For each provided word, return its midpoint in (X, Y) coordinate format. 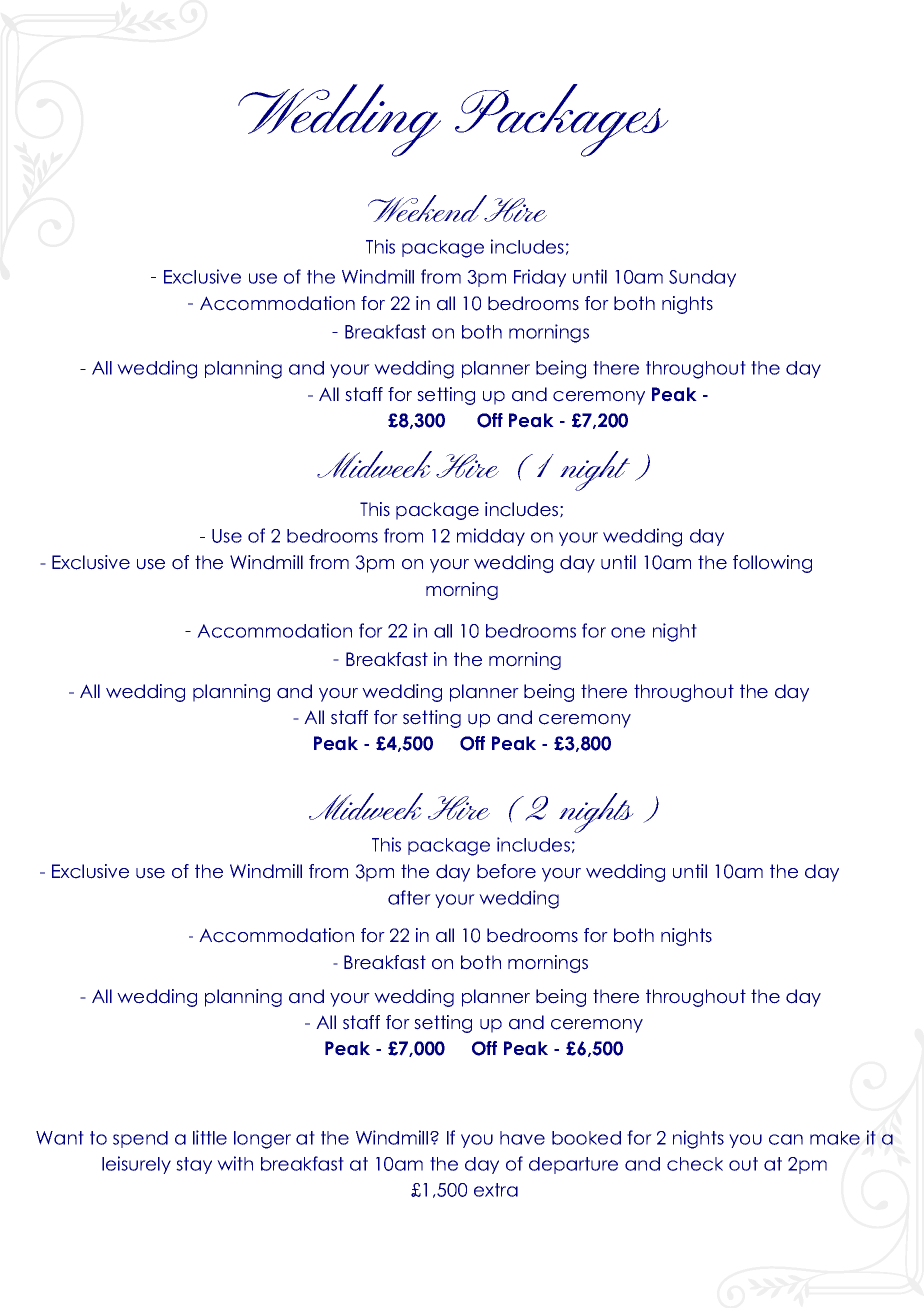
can (786, 1139)
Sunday (702, 278)
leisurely (136, 1165)
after (409, 897)
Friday (540, 278)
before (506, 871)
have (522, 1138)
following (772, 564)
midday (491, 537)
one (628, 632)
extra (496, 1190)
